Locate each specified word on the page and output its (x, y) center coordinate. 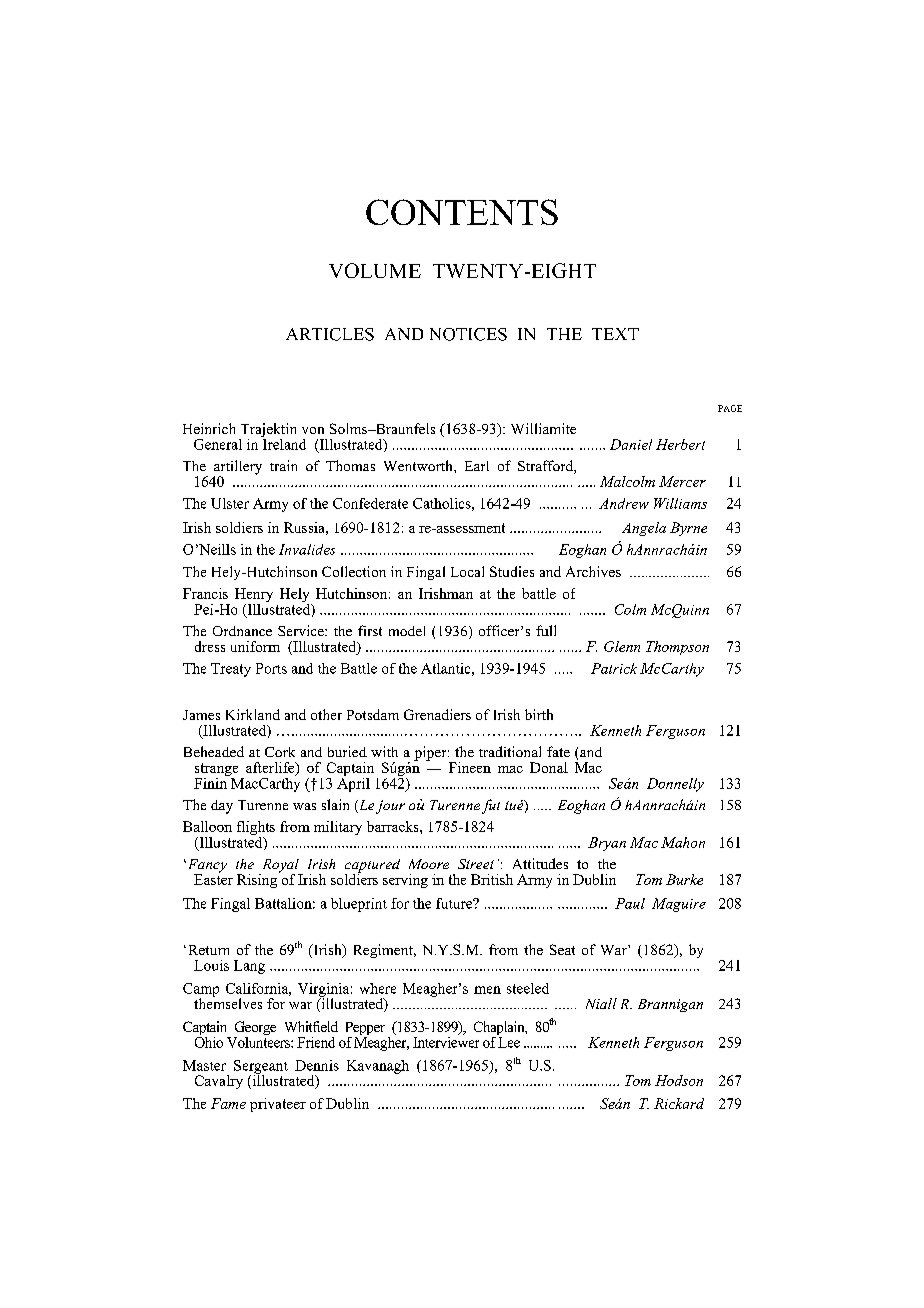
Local (467, 571)
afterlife (271, 769)
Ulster (230, 503)
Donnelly (675, 785)
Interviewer (446, 1041)
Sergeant (261, 1068)
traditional (510, 751)
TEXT (615, 334)
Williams (680, 503)
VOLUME (375, 270)
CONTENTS (462, 212)
